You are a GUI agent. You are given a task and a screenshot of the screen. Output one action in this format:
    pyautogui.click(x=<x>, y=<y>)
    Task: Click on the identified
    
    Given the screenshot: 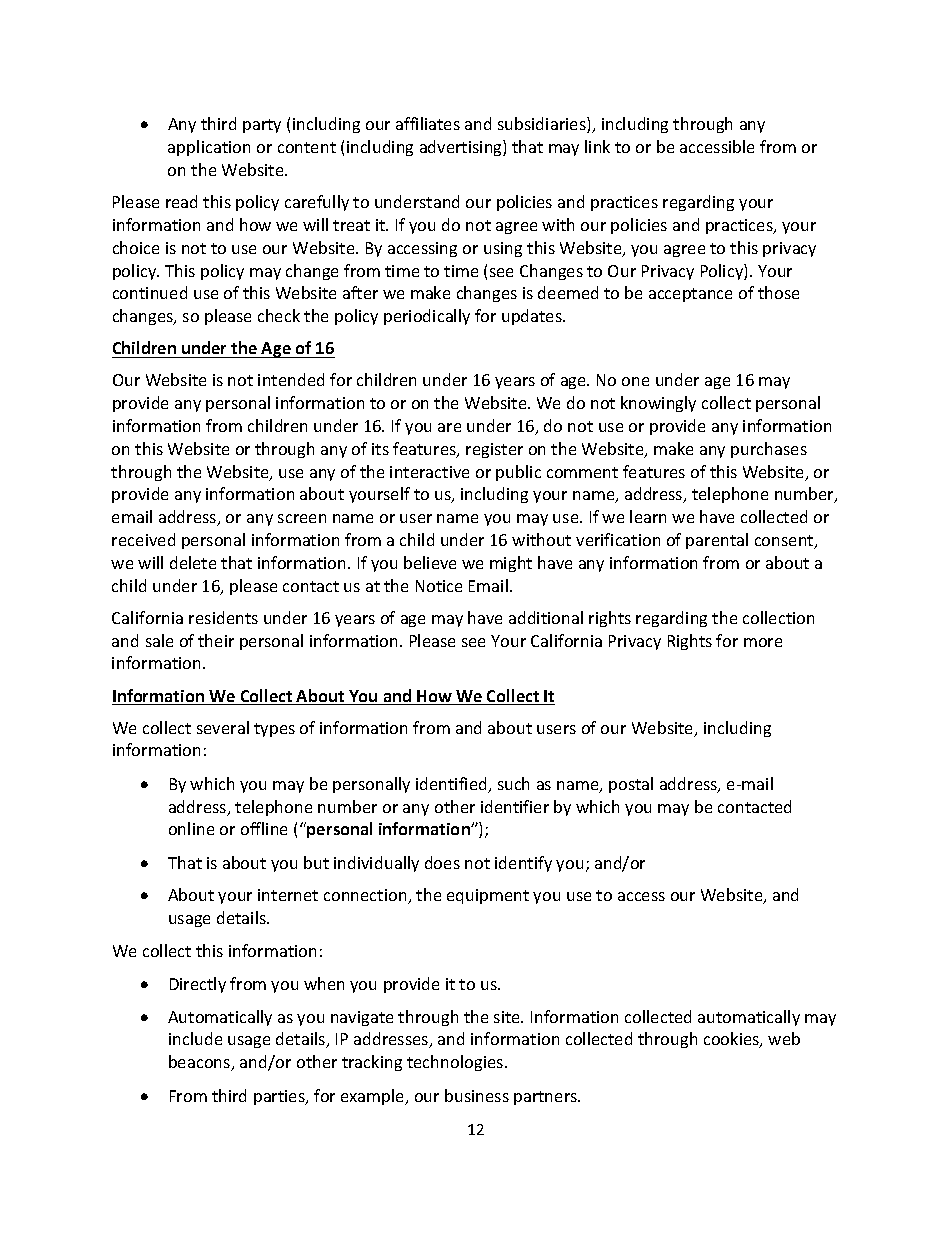 What is the action you would take?
    pyautogui.click(x=452, y=785)
